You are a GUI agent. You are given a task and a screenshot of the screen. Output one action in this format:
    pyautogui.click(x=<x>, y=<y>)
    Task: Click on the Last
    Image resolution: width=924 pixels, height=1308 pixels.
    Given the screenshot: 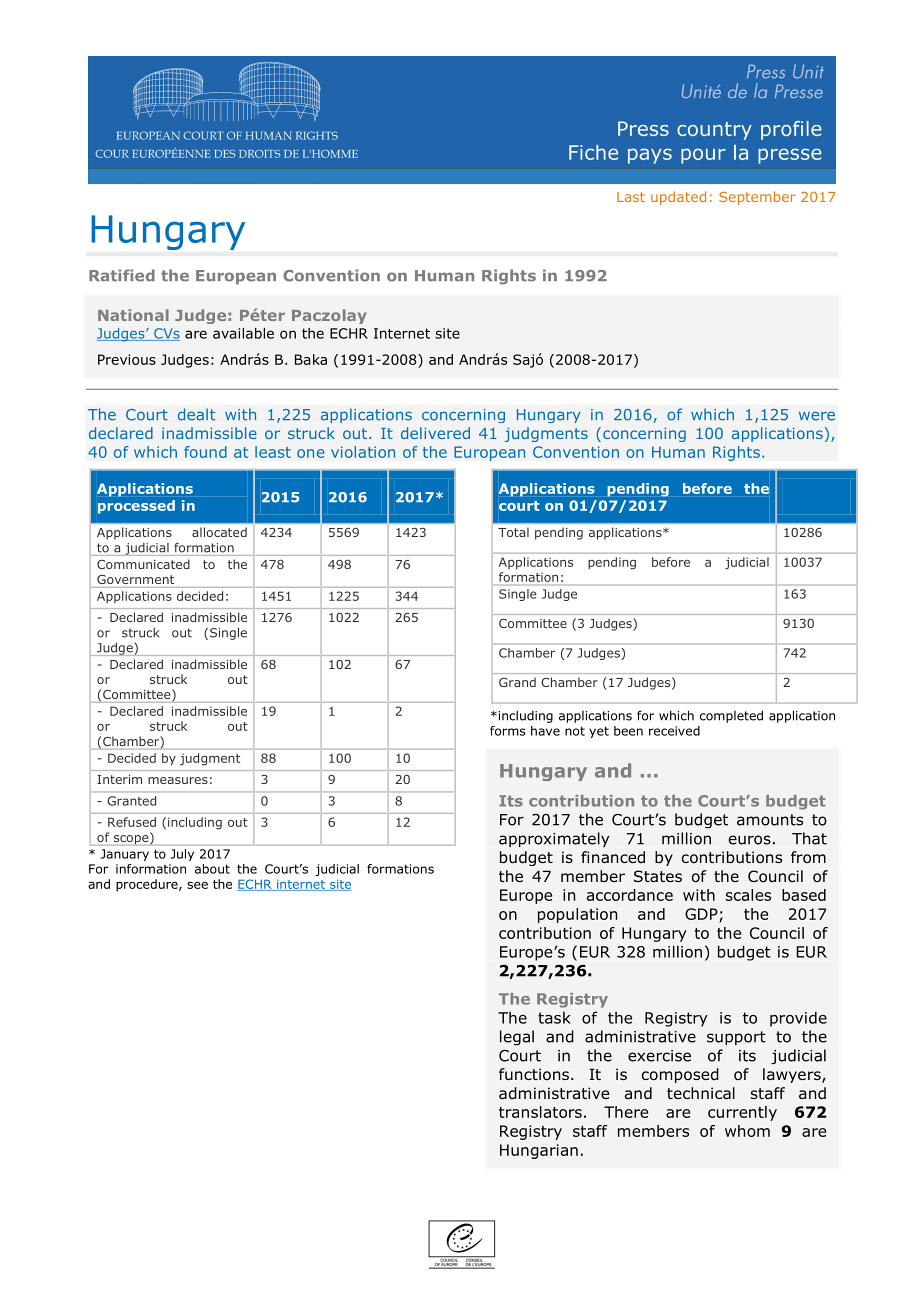 What is the action you would take?
    pyautogui.click(x=631, y=197)
